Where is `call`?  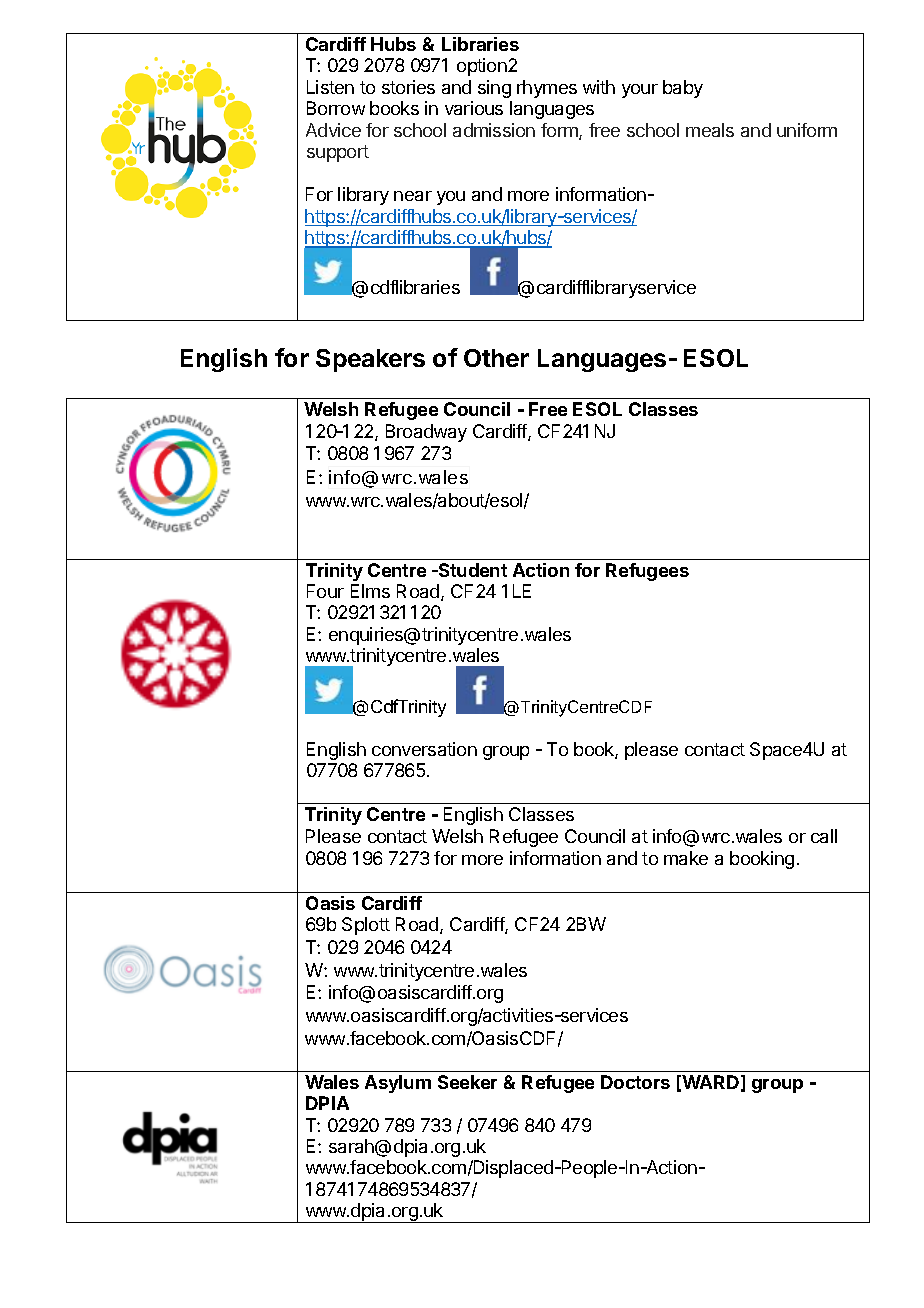 call is located at coordinates (824, 836).
